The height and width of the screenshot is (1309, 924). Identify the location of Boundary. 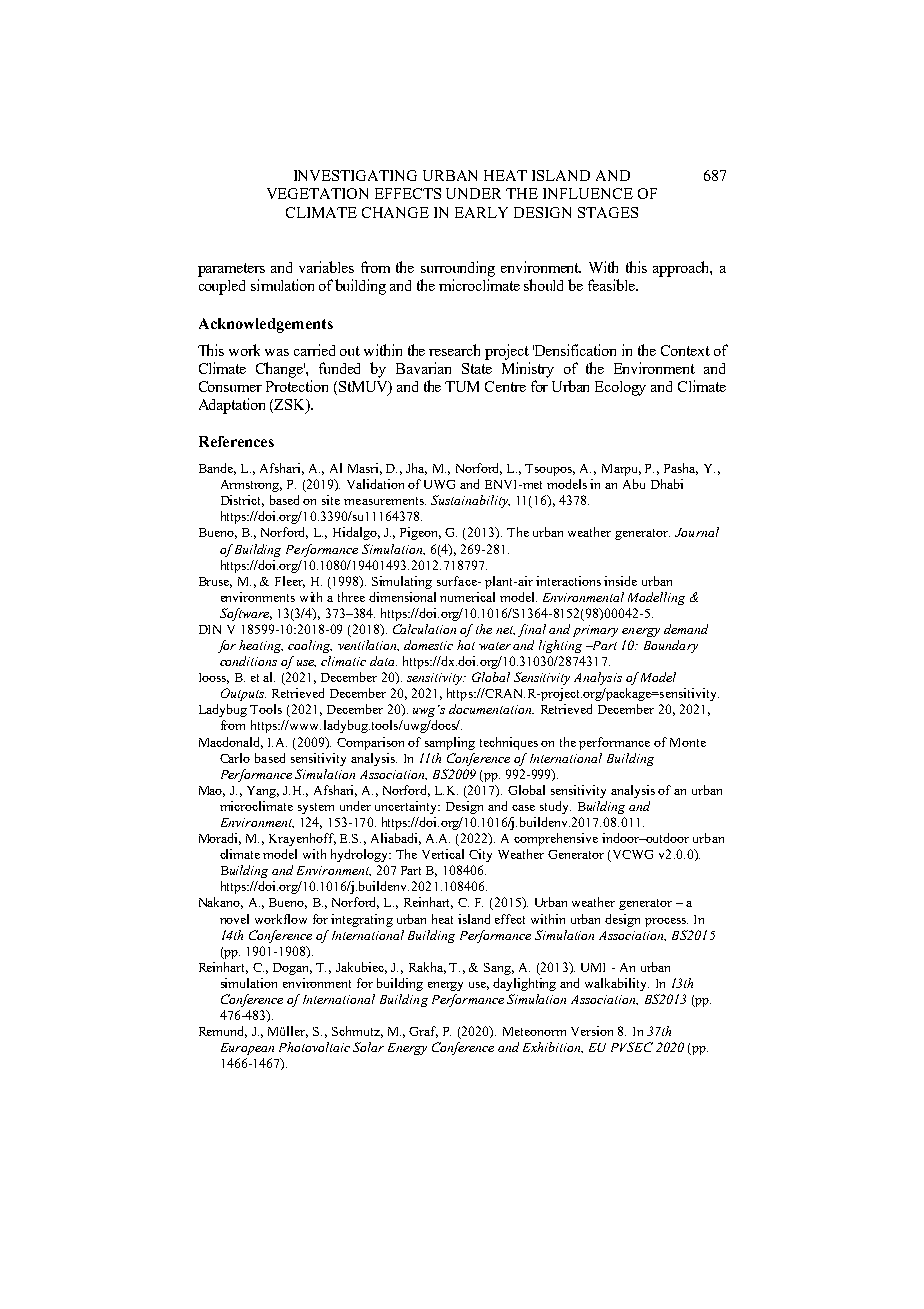
(671, 646).
